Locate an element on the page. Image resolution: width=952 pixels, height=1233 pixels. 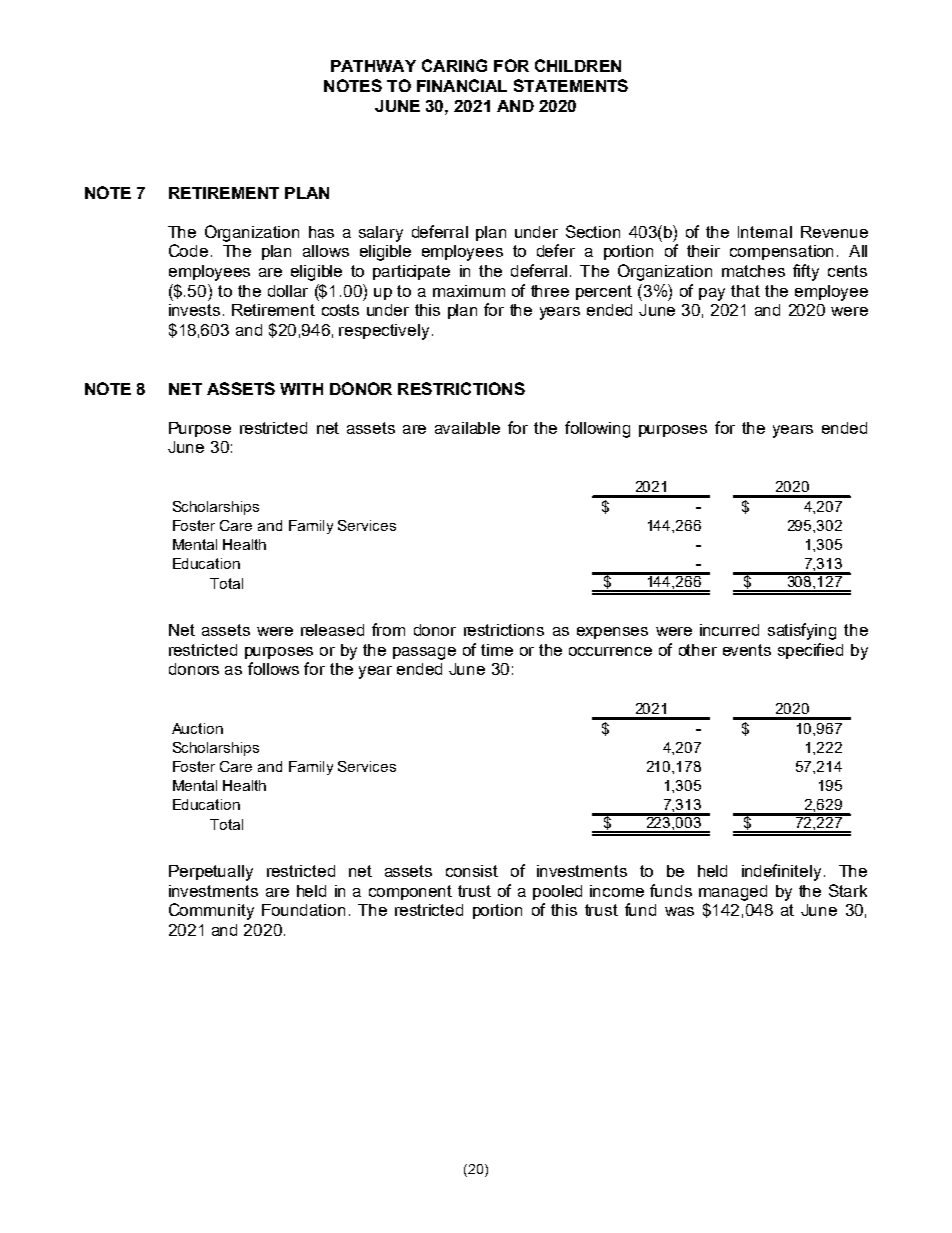
three is located at coordinates (550, 291).
